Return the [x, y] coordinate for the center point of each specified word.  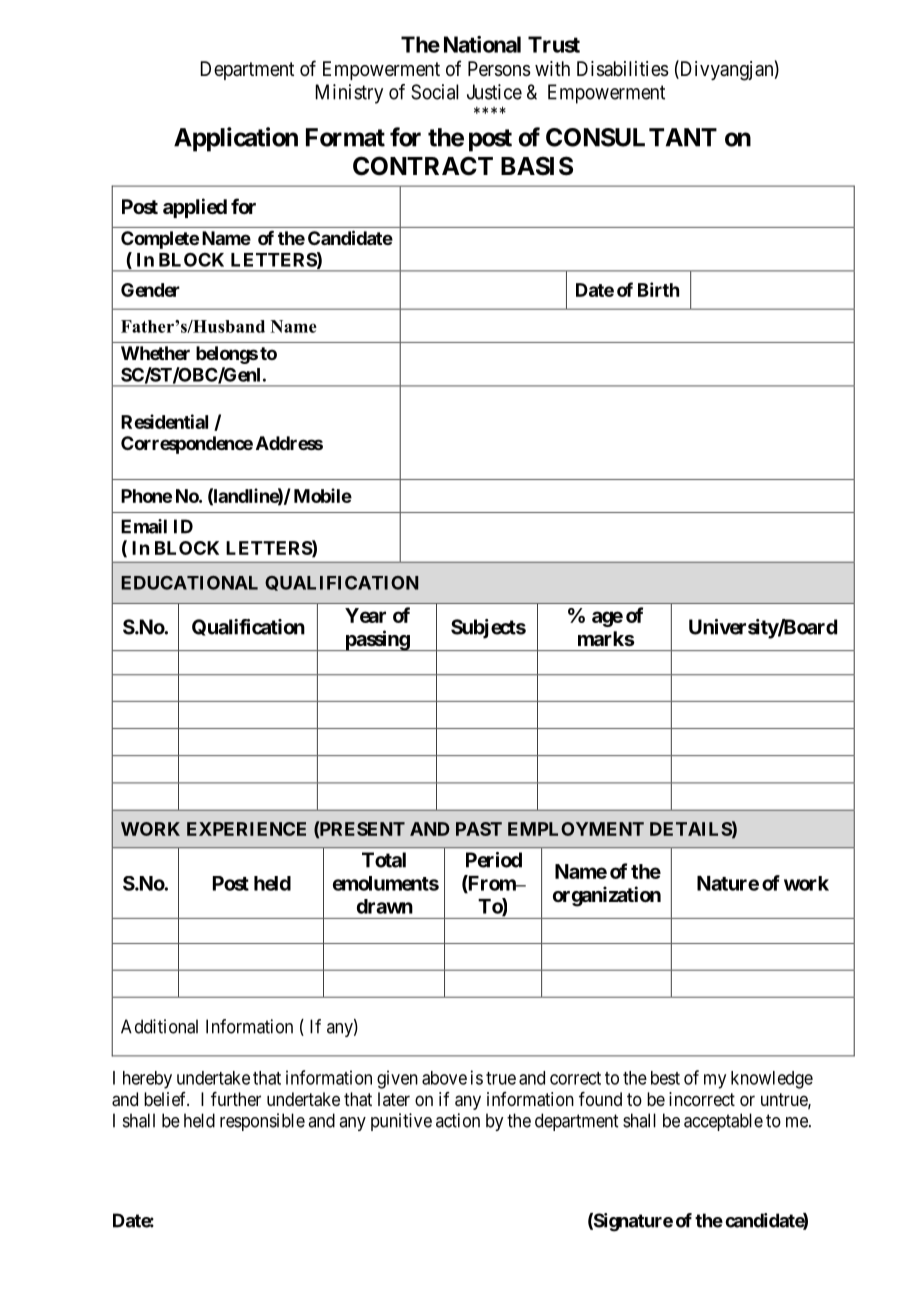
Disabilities [623, 69]
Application [236, 139]
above [444, 1078]
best [665, 1078]
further [236, 1099]
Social [435, 92]
